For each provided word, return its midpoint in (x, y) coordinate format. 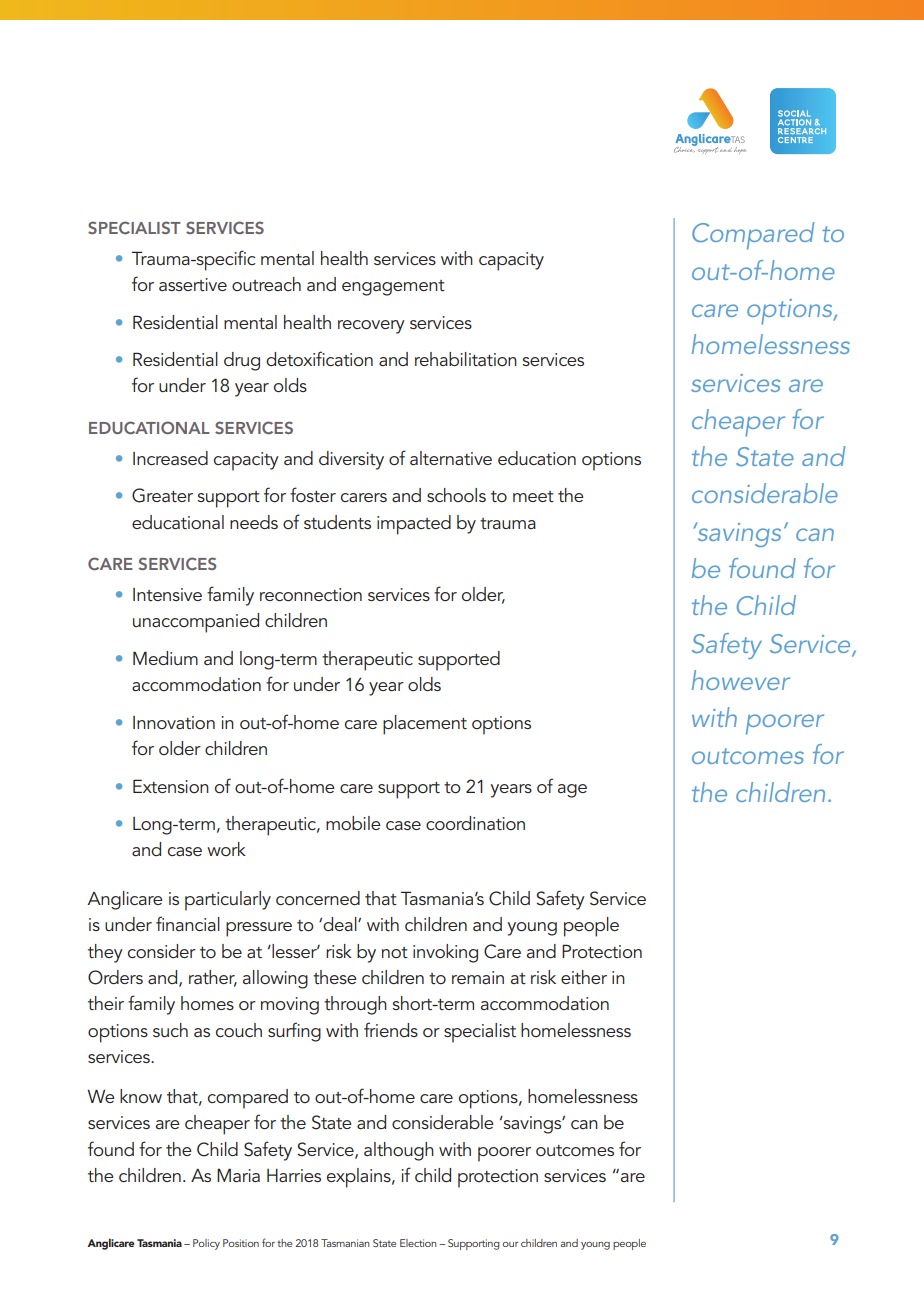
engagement (393, 288)
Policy (206, 1244)
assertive (193, 284)
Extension (171, 786)
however (741, 680)
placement (425, 725)
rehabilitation (466, 359)
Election (418, 1243)
